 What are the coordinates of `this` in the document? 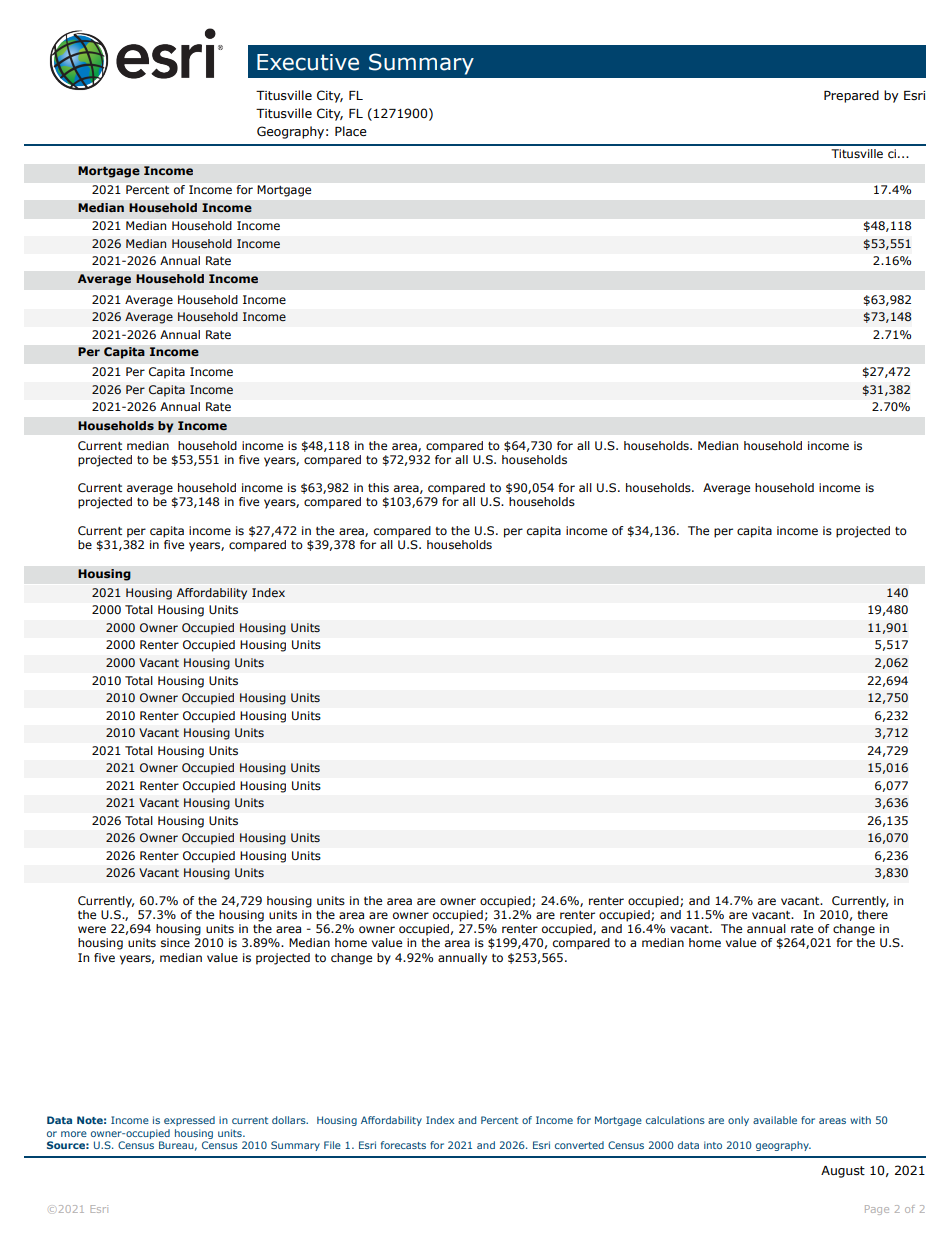 It's located at (378, 487).
